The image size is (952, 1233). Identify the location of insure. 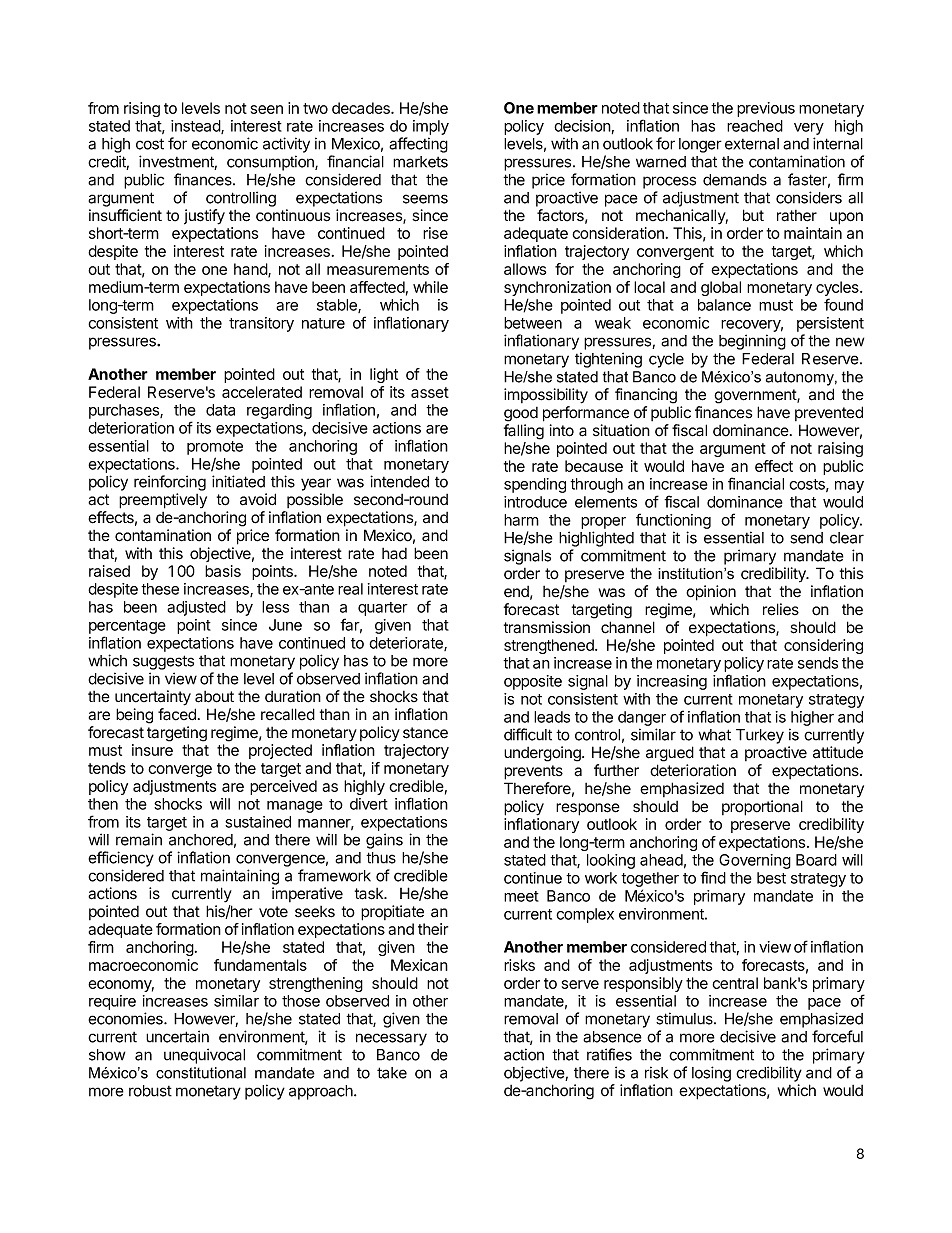
(152, 750).
